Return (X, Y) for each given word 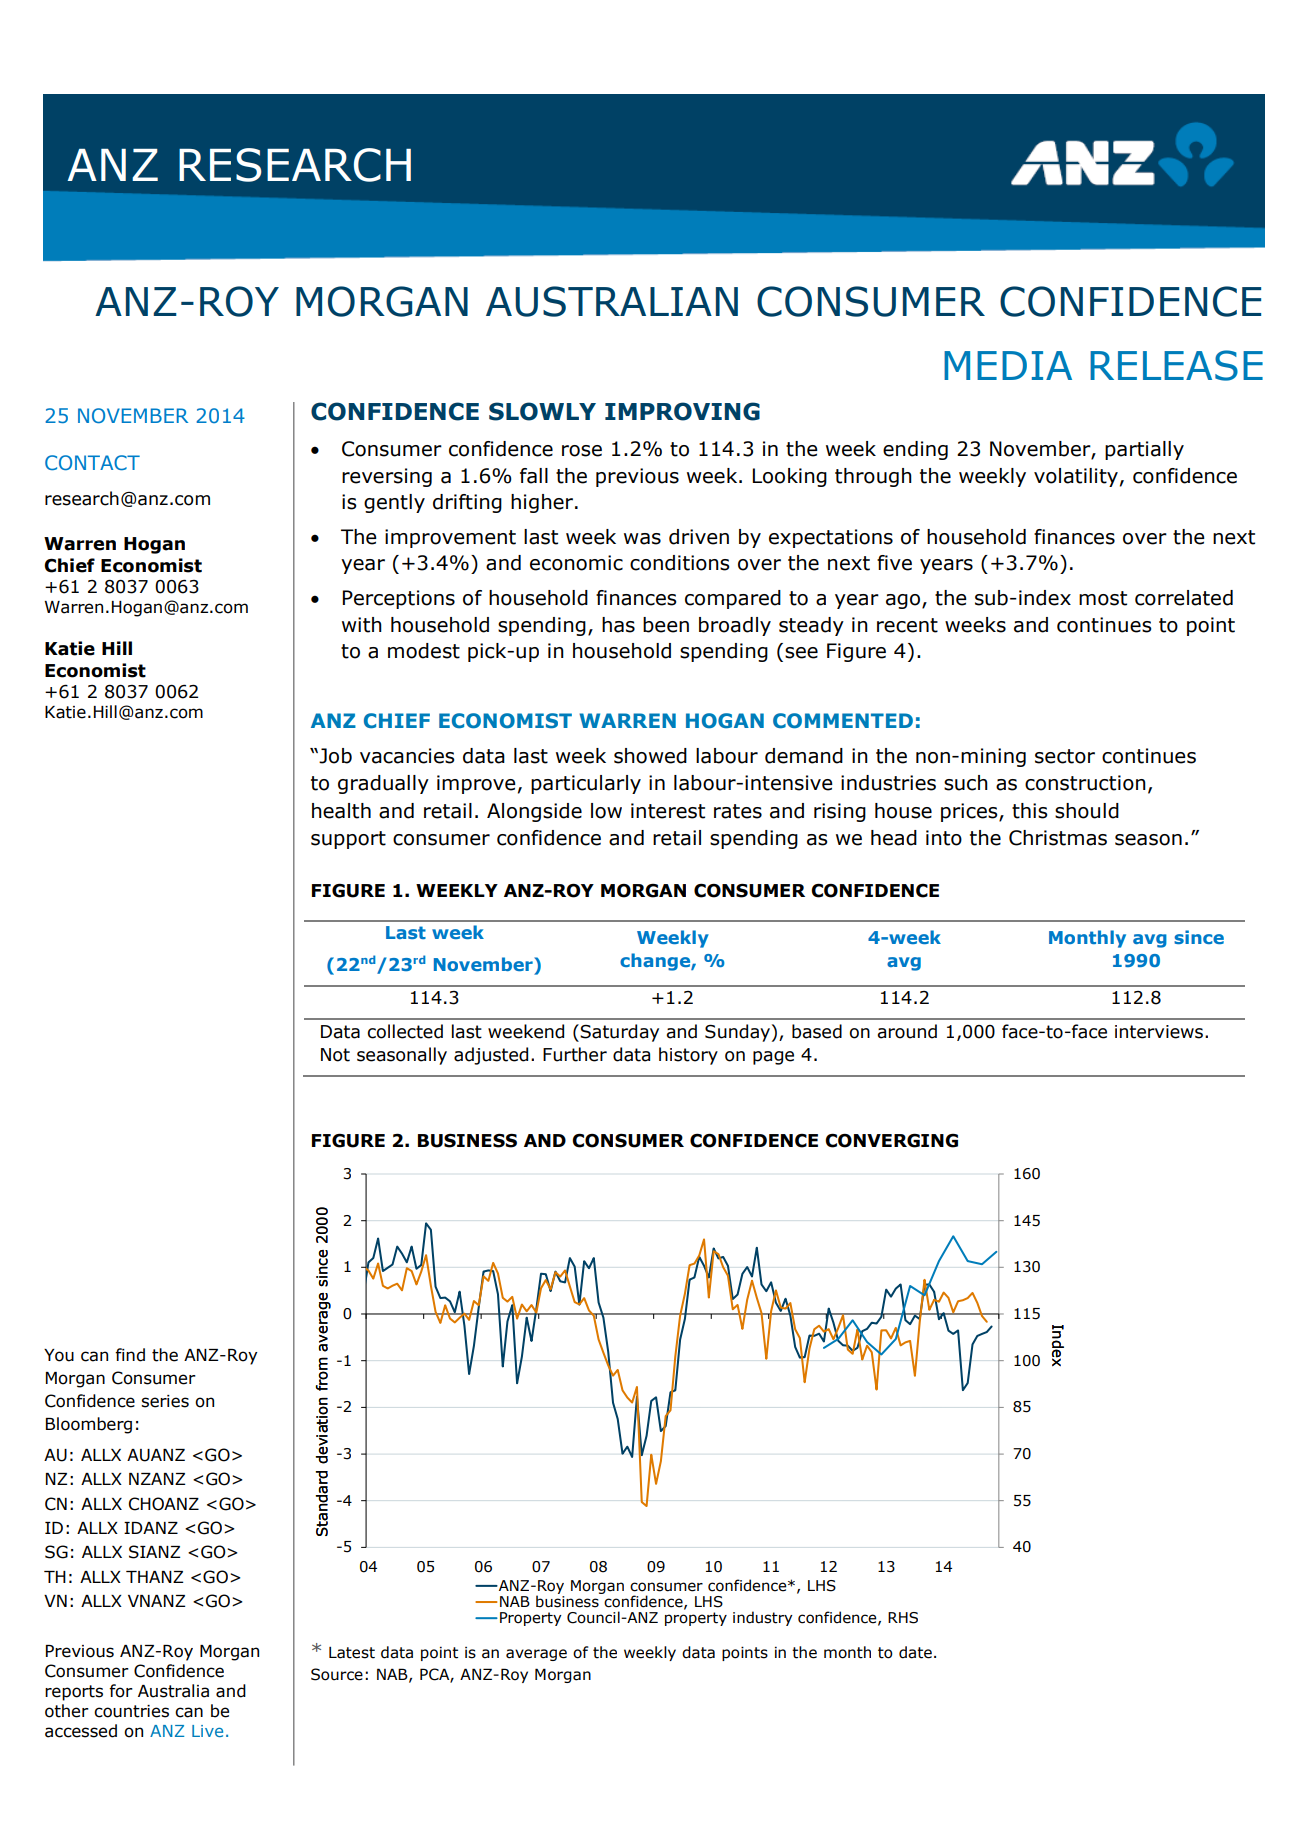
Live (207, 1731)
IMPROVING (682, 411)
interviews (1159, 1032)
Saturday (619, 1033)
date (915, 1652)
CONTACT (92, 463)
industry (763, 1618)
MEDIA (1008, 365)
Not (335, 1055)
